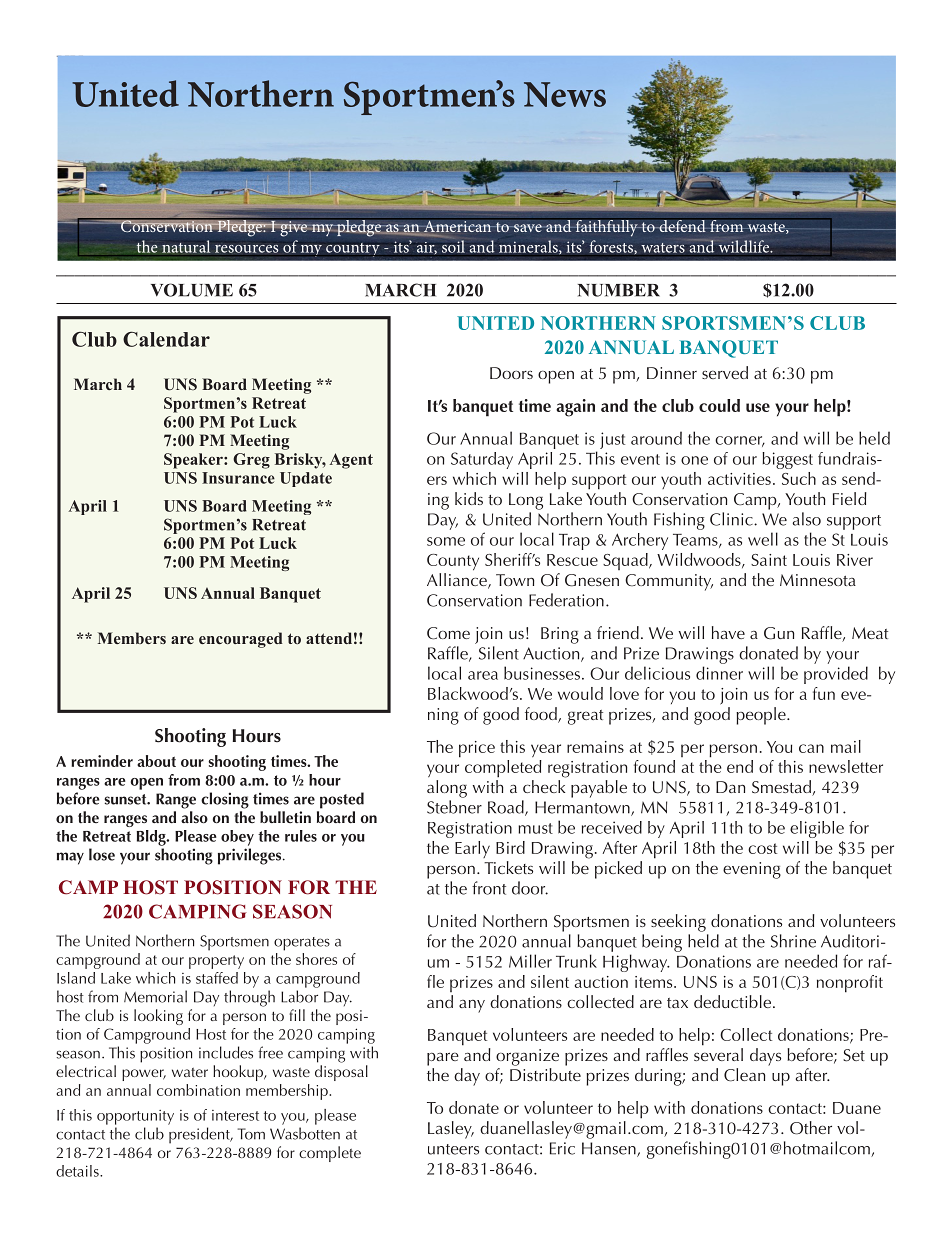 Image resolution: width=952 pixels, height=1233 pixels. Describe the element at coordinates (200, 1135) in the screenshot. I see `president` at that location.
